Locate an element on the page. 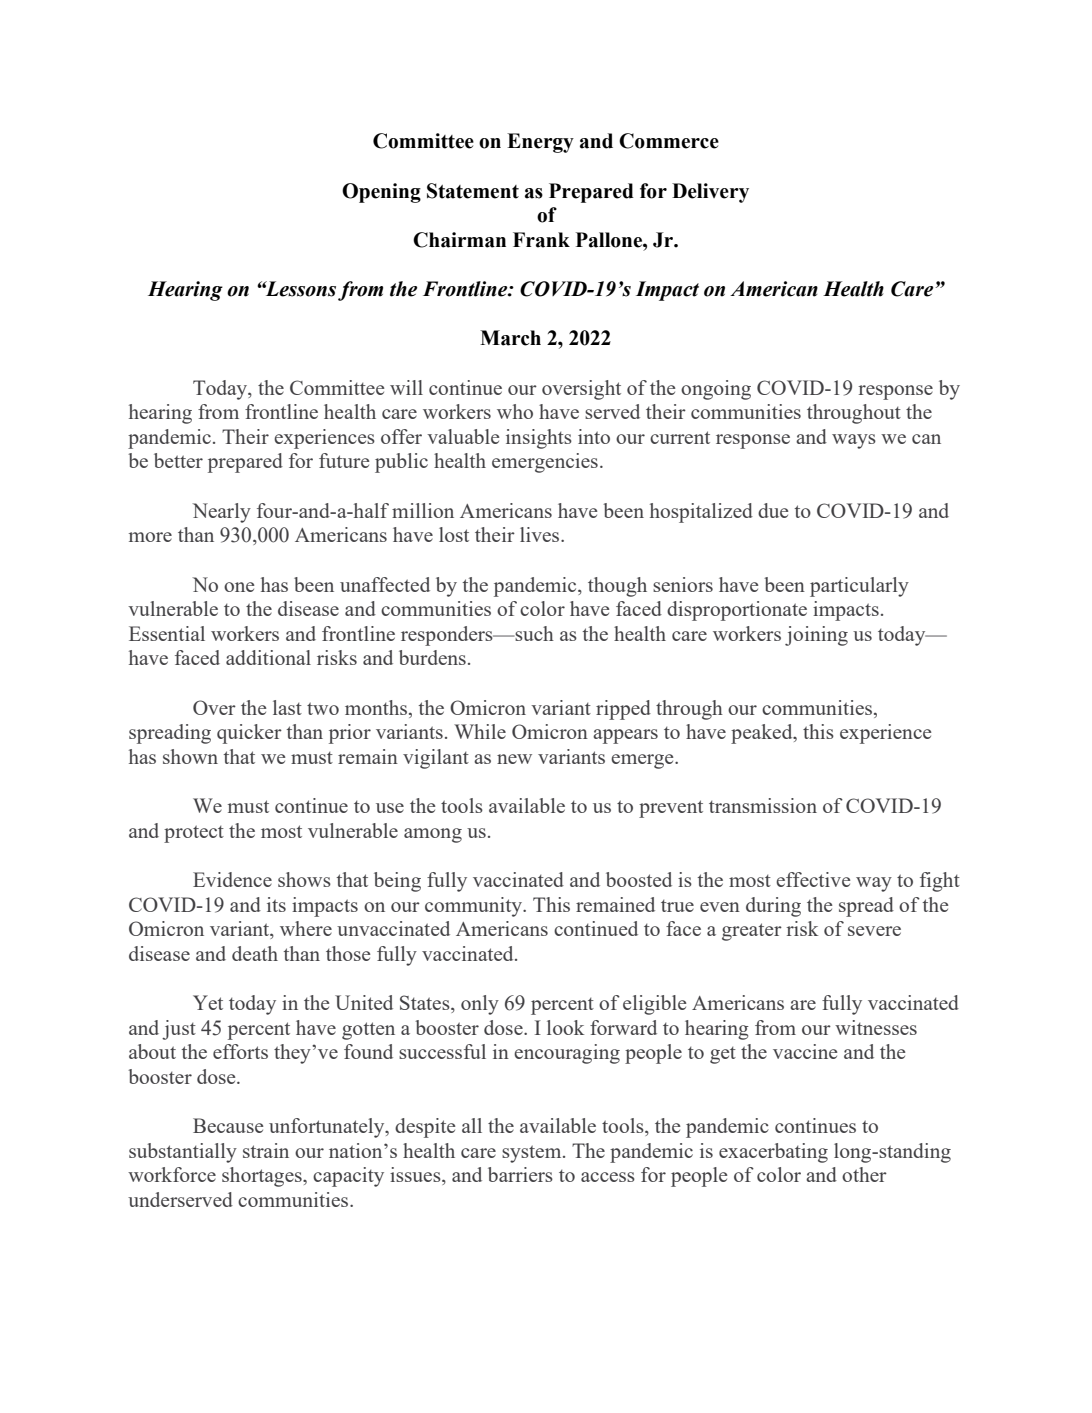 The width and height of the image is (1092, 1413). system is located at coordinates (533, 1154).
